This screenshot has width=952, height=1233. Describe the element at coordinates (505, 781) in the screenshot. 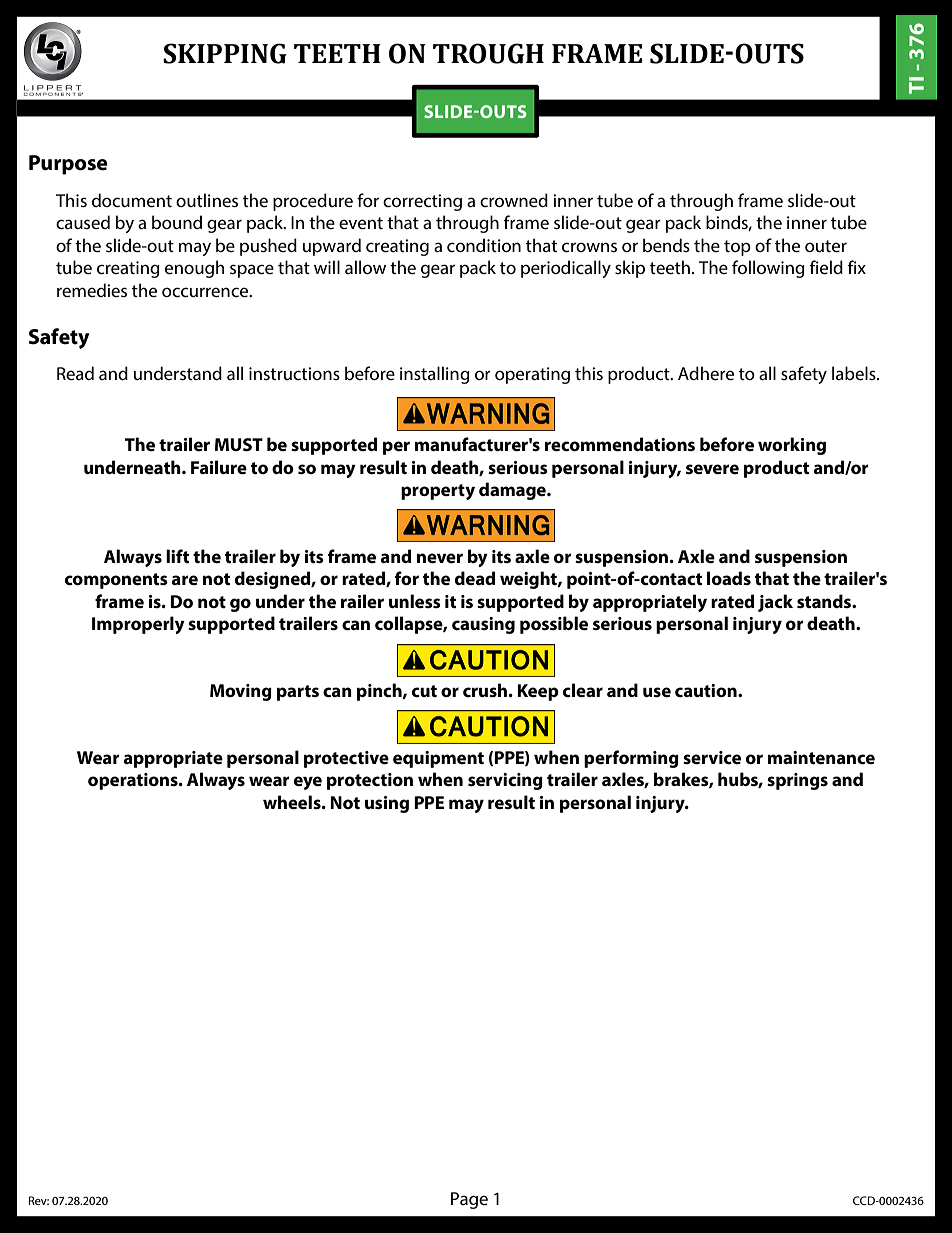

I see `servicing` at that location.
